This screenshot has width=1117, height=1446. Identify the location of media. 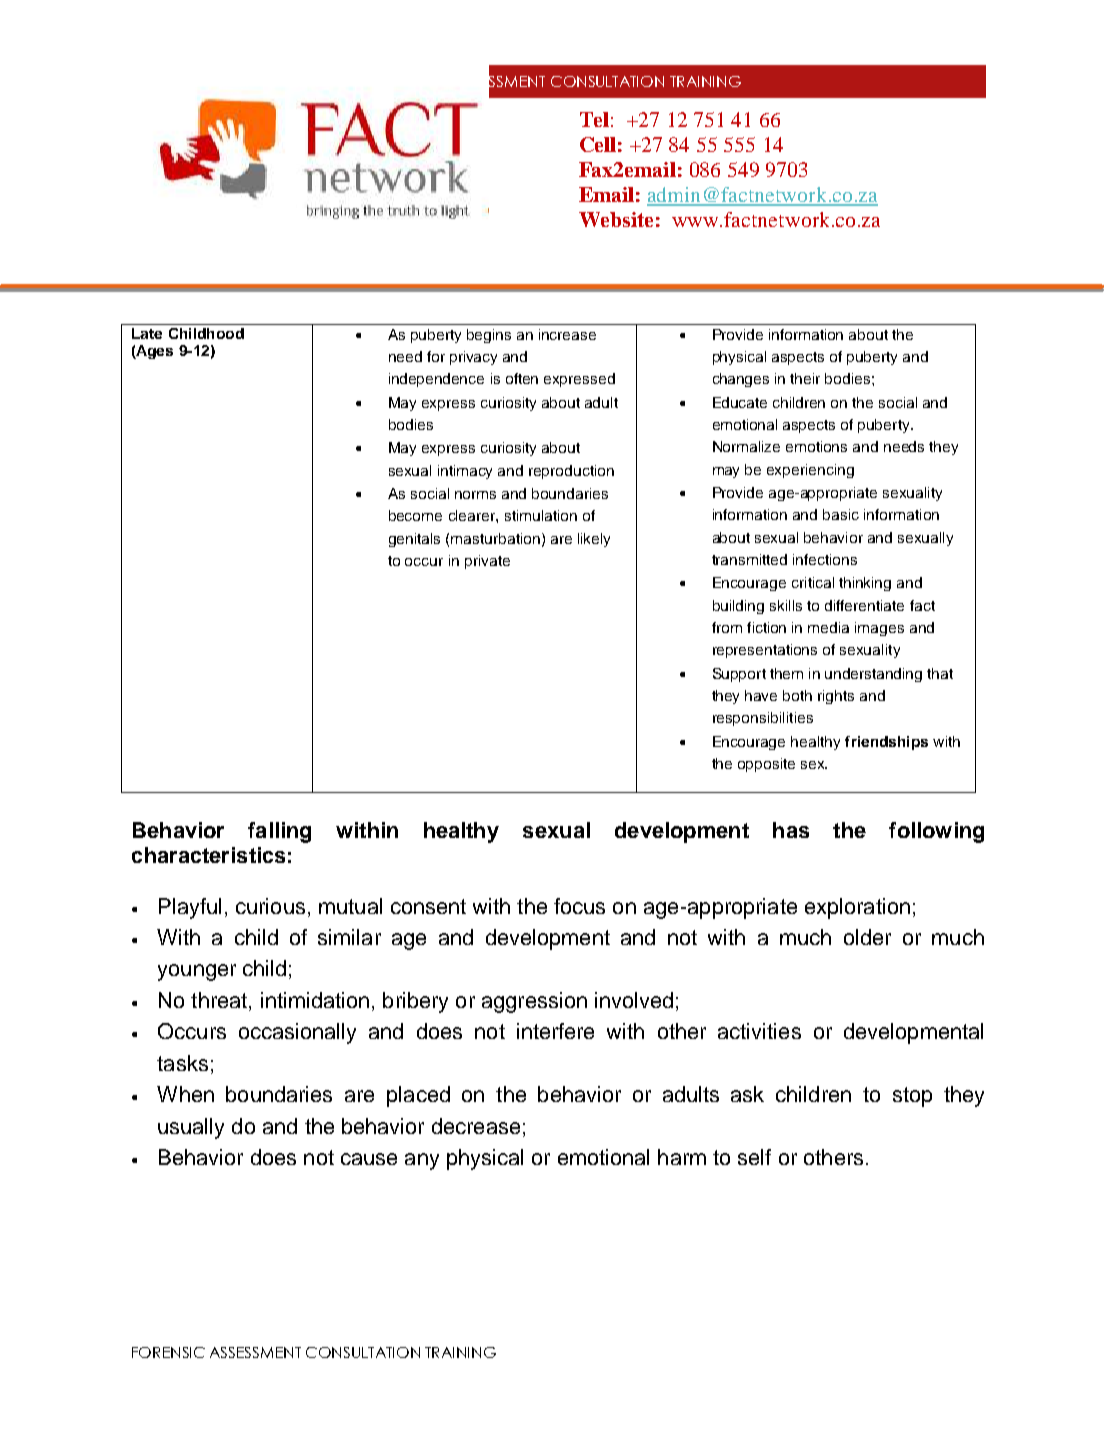
(828, 627).
